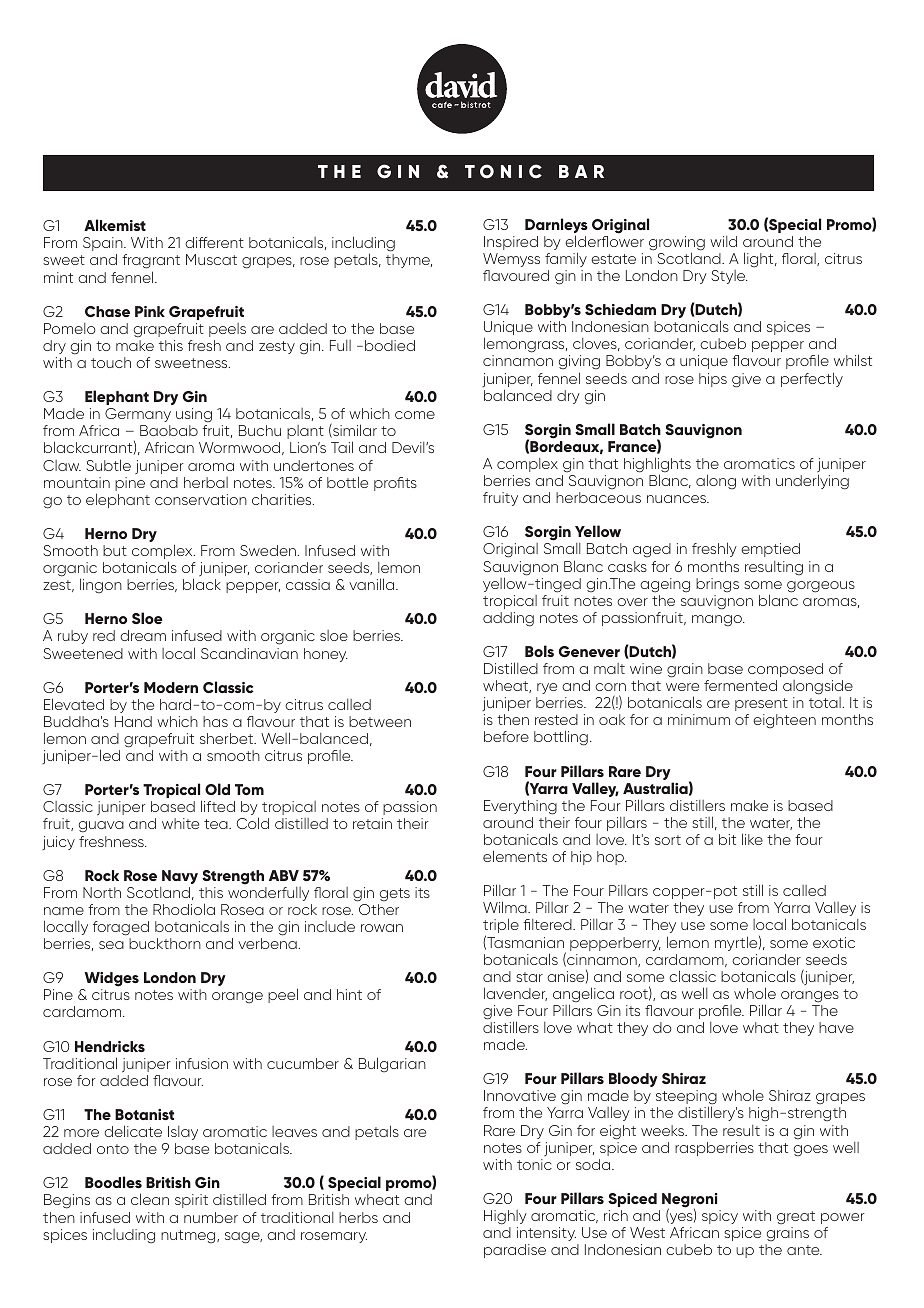 Image resolution: width=924 pixels, height=1308 pixels. What do you see at coordinates (723, 241) in the image?
I see `wild` at bounding box center [723, 241].
